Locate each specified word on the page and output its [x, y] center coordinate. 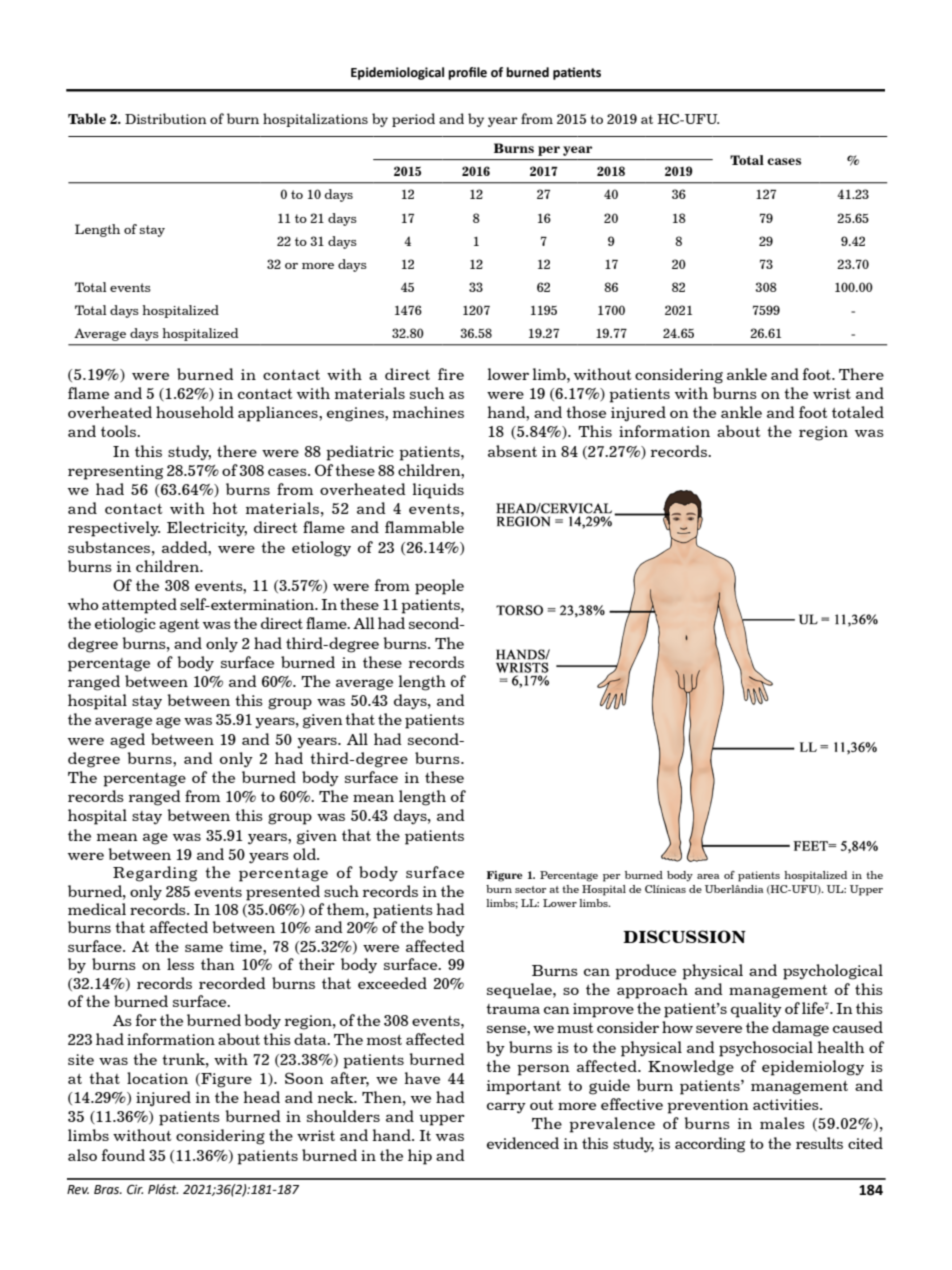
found [123, 1155]
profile [467, 73]
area [708, 876]
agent [179, 626]
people [439, 587]
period [413, 120]
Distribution [166, 118]
